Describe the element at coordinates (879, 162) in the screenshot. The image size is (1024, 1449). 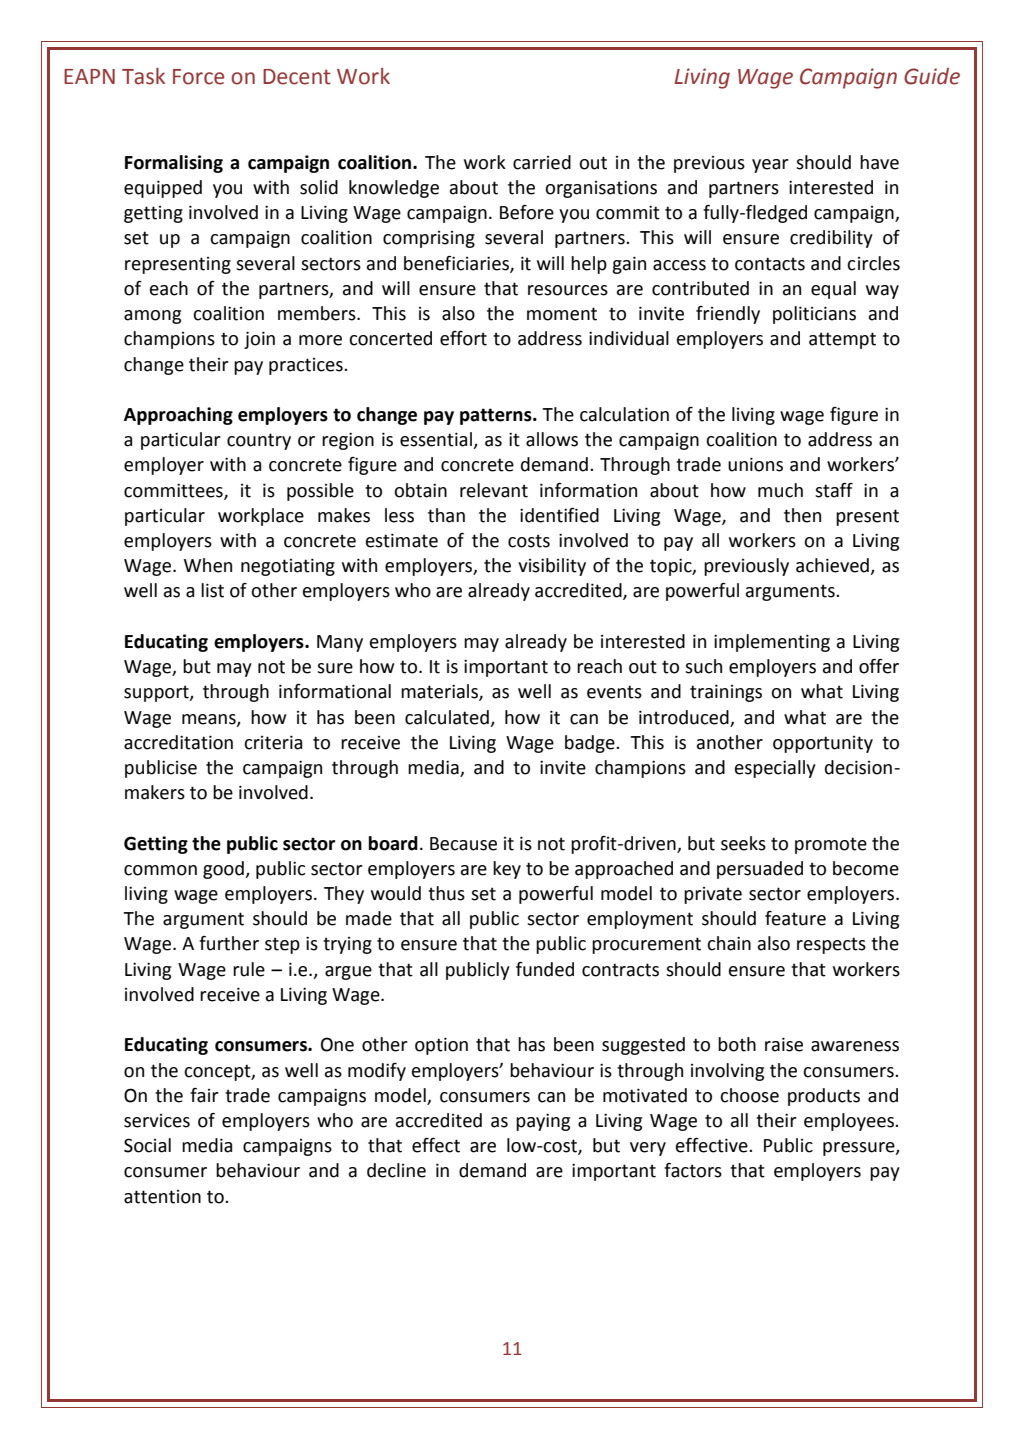
I see `have` at that location.
